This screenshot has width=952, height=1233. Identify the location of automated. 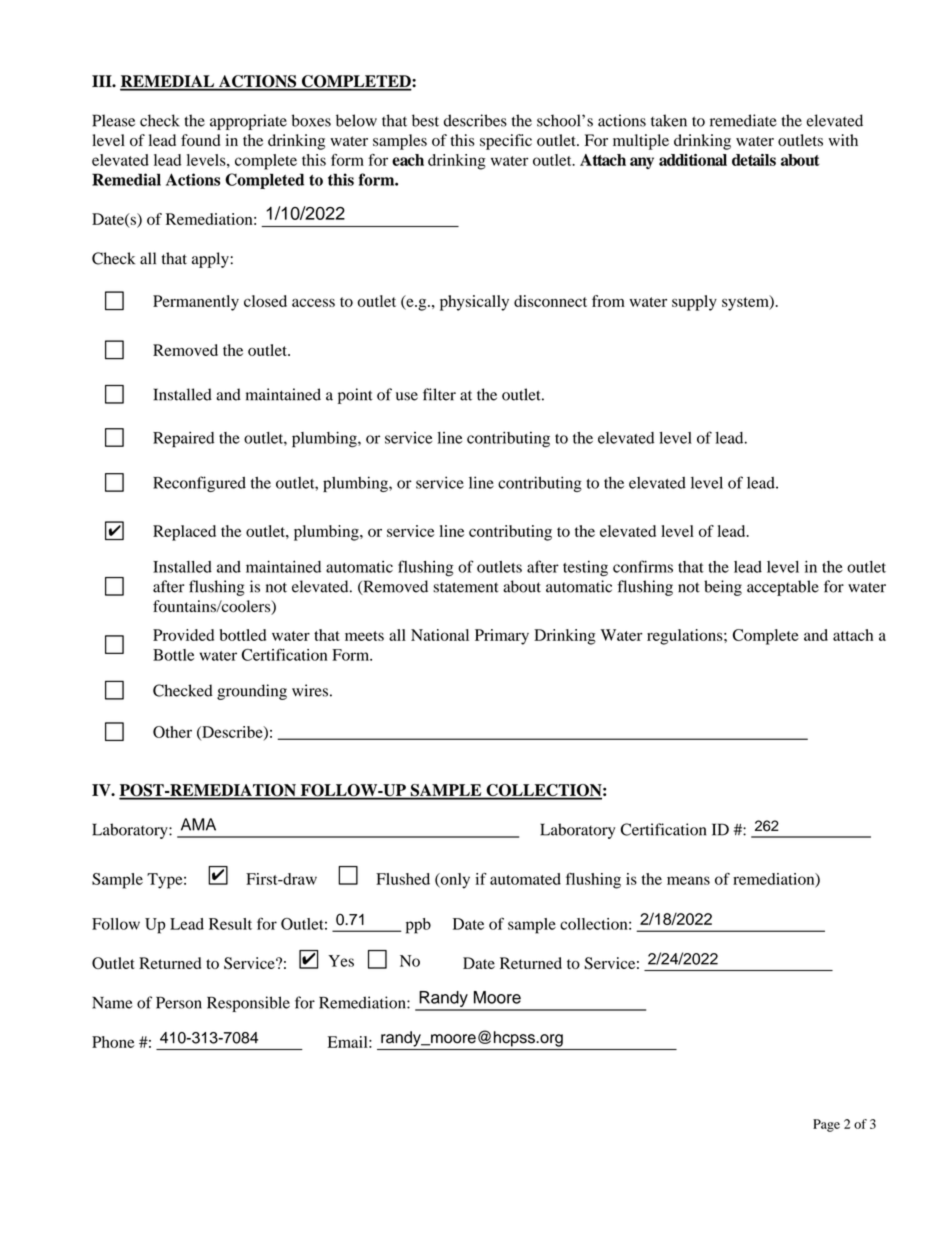
(525, 879).
